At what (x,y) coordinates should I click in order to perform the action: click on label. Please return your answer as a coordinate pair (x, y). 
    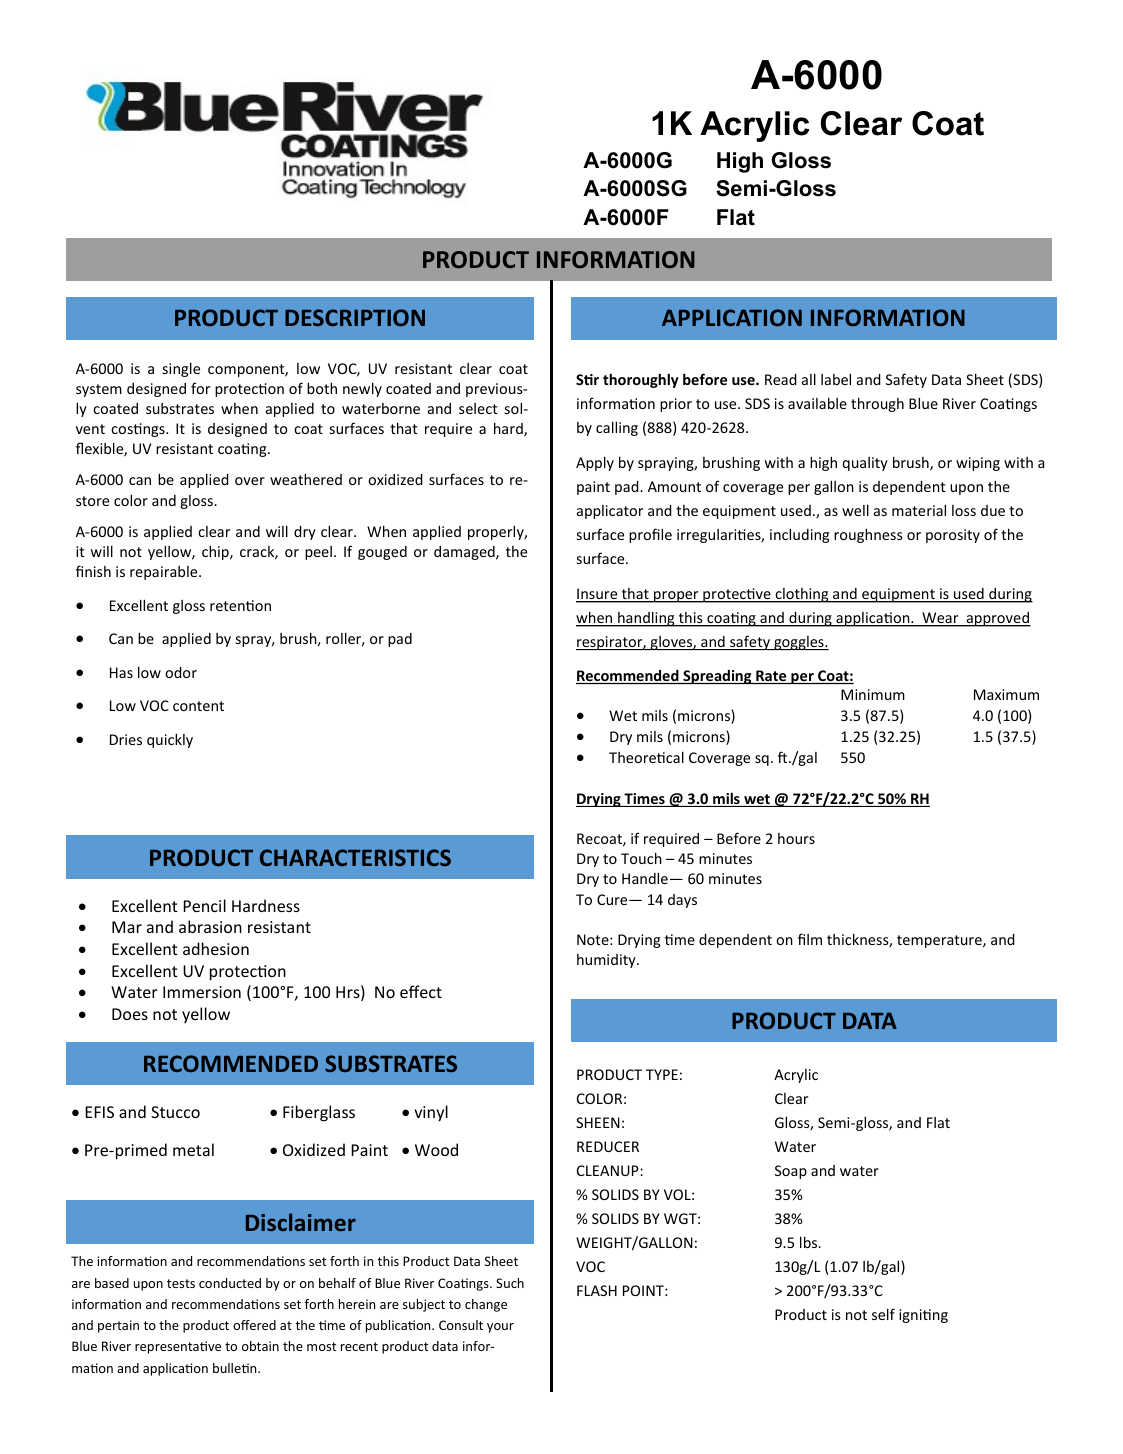
    Looking at the image, I should click on (836, 379).
